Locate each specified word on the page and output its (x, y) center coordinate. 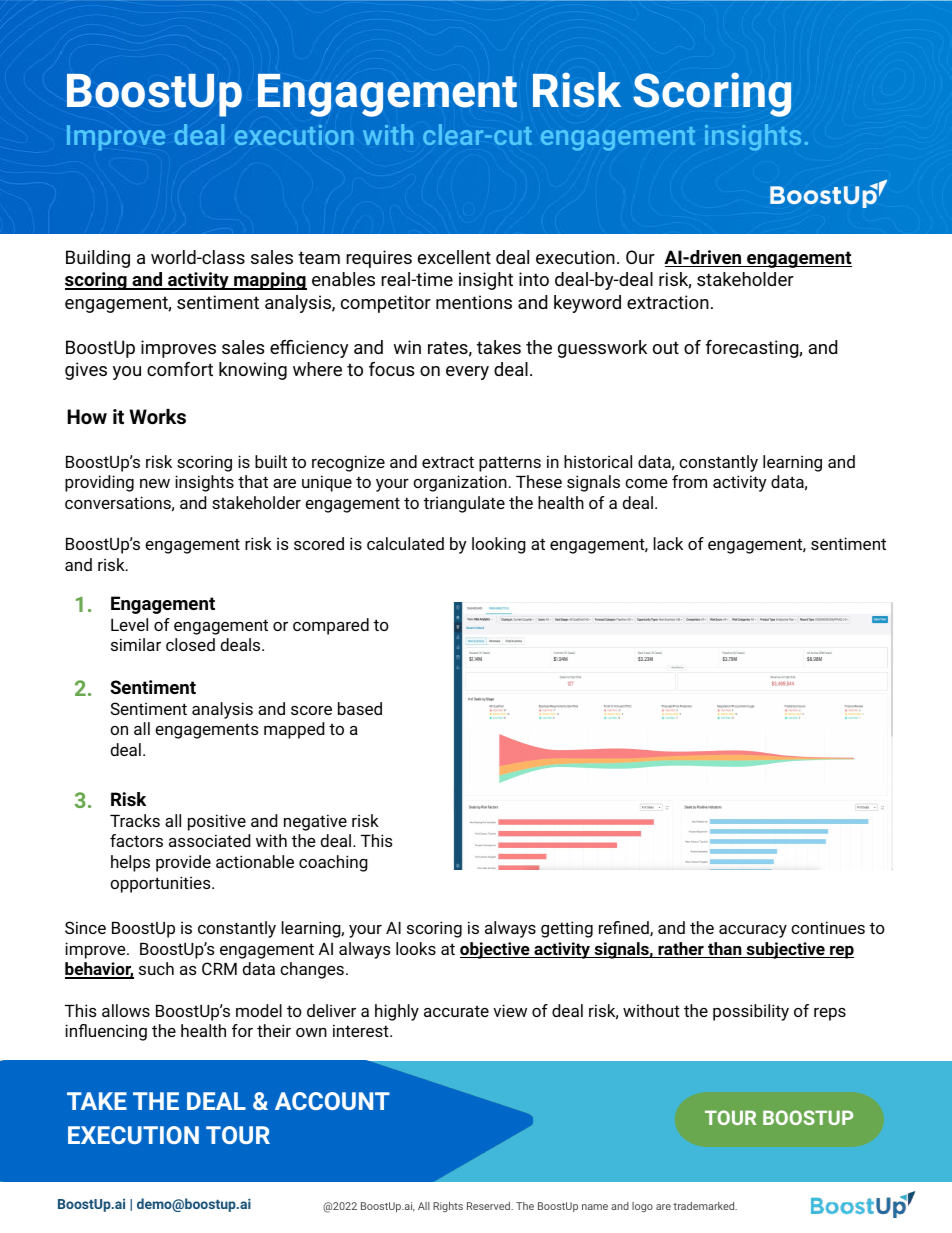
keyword (587, 304)
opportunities (161, 884)
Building (98, 259)
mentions (474, 302)
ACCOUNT (332, 1101)
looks (416, 948)
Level (129, 624)
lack (668, 543)
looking (499, 545)
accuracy (753, 931)
